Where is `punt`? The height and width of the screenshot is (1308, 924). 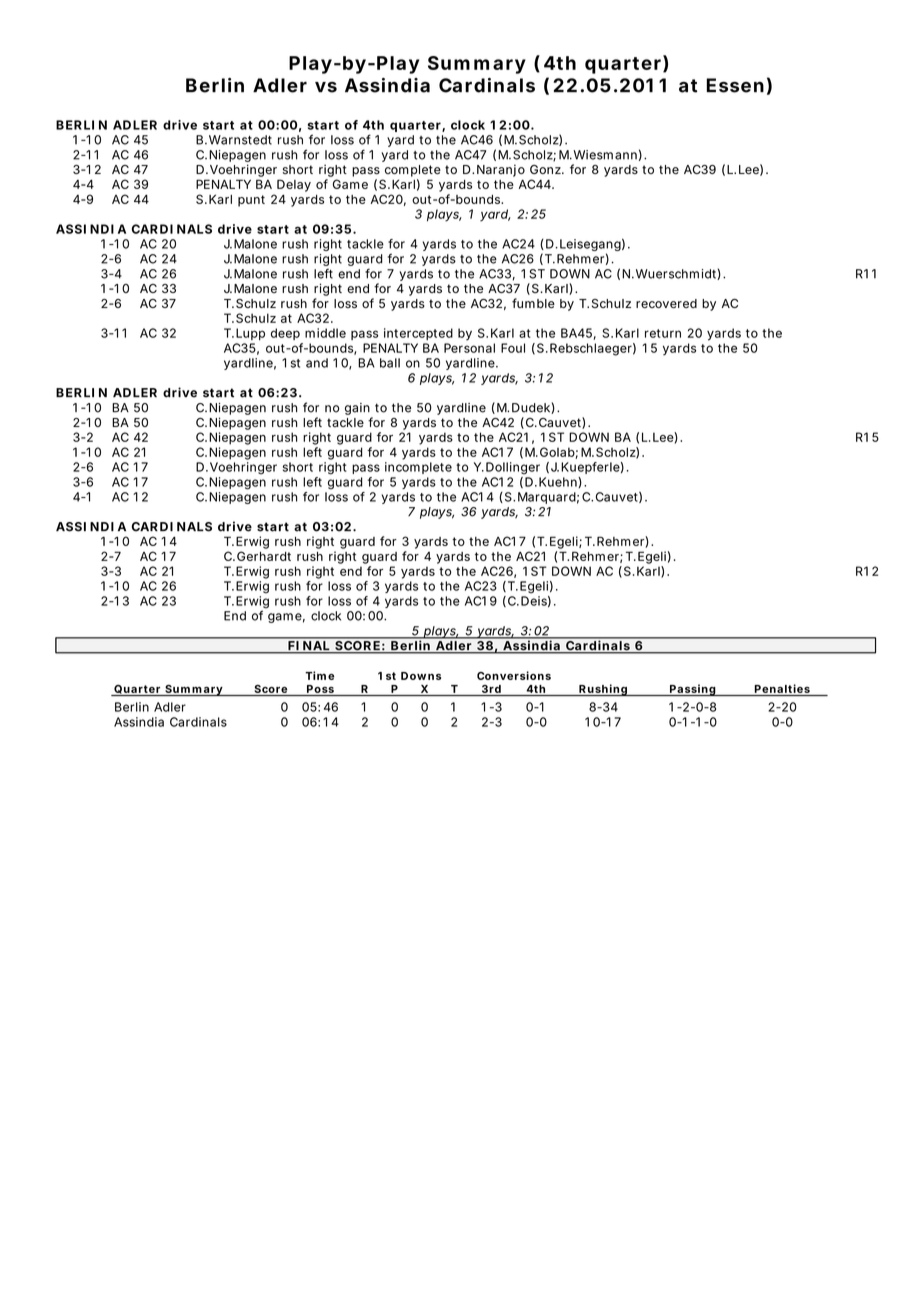
punt is located at coordinates (251, 201).
